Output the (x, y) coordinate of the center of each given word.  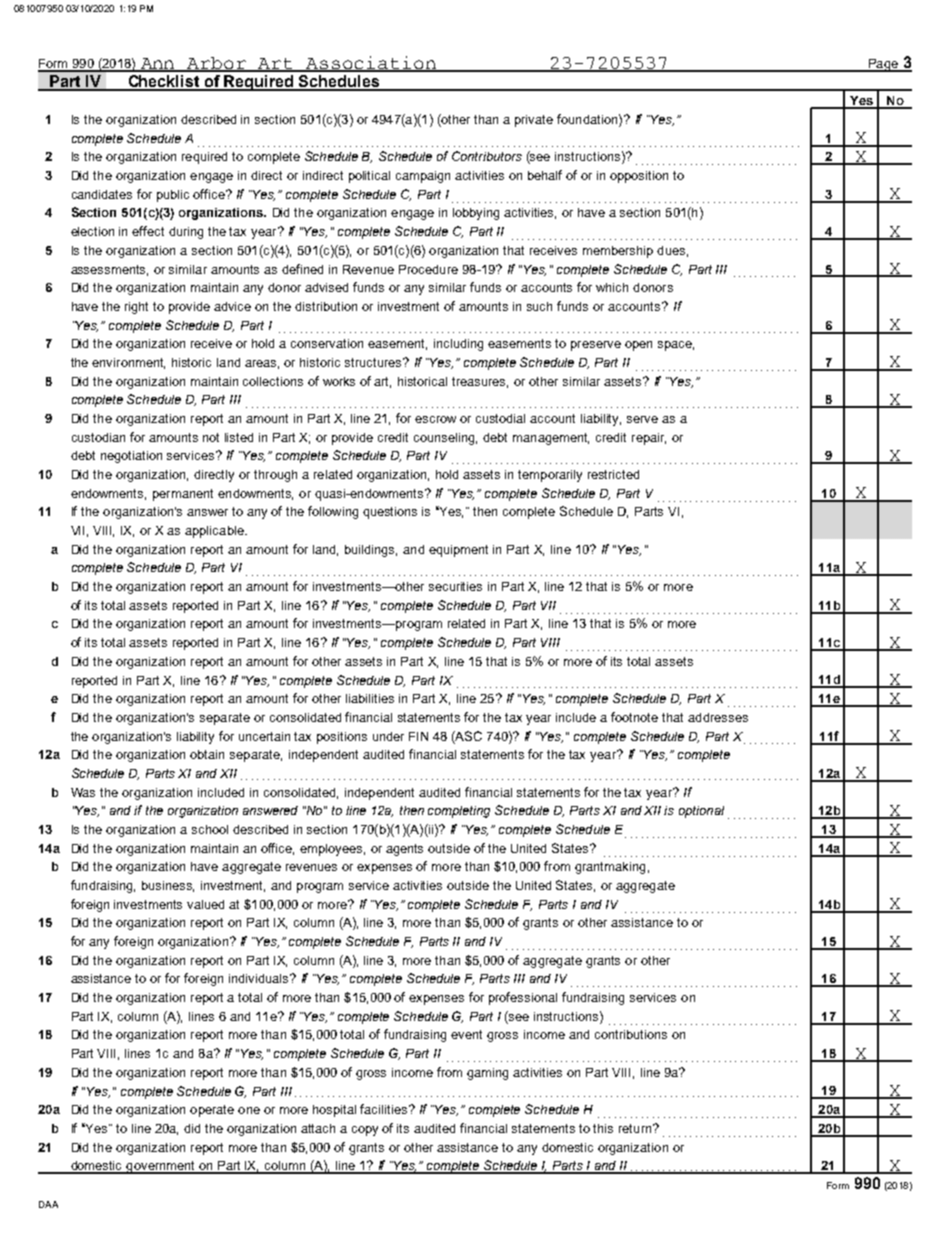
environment (128, 363)
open (638, 346)
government (161, 1167)
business (168, 886)
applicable (215, 532)
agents (404, 850)
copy (365, 1131)
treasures (480, 382)
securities (455, 586)
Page (883, 65)
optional (701, 812)
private (534, 121)
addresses (718, 717)
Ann (158, 64)
